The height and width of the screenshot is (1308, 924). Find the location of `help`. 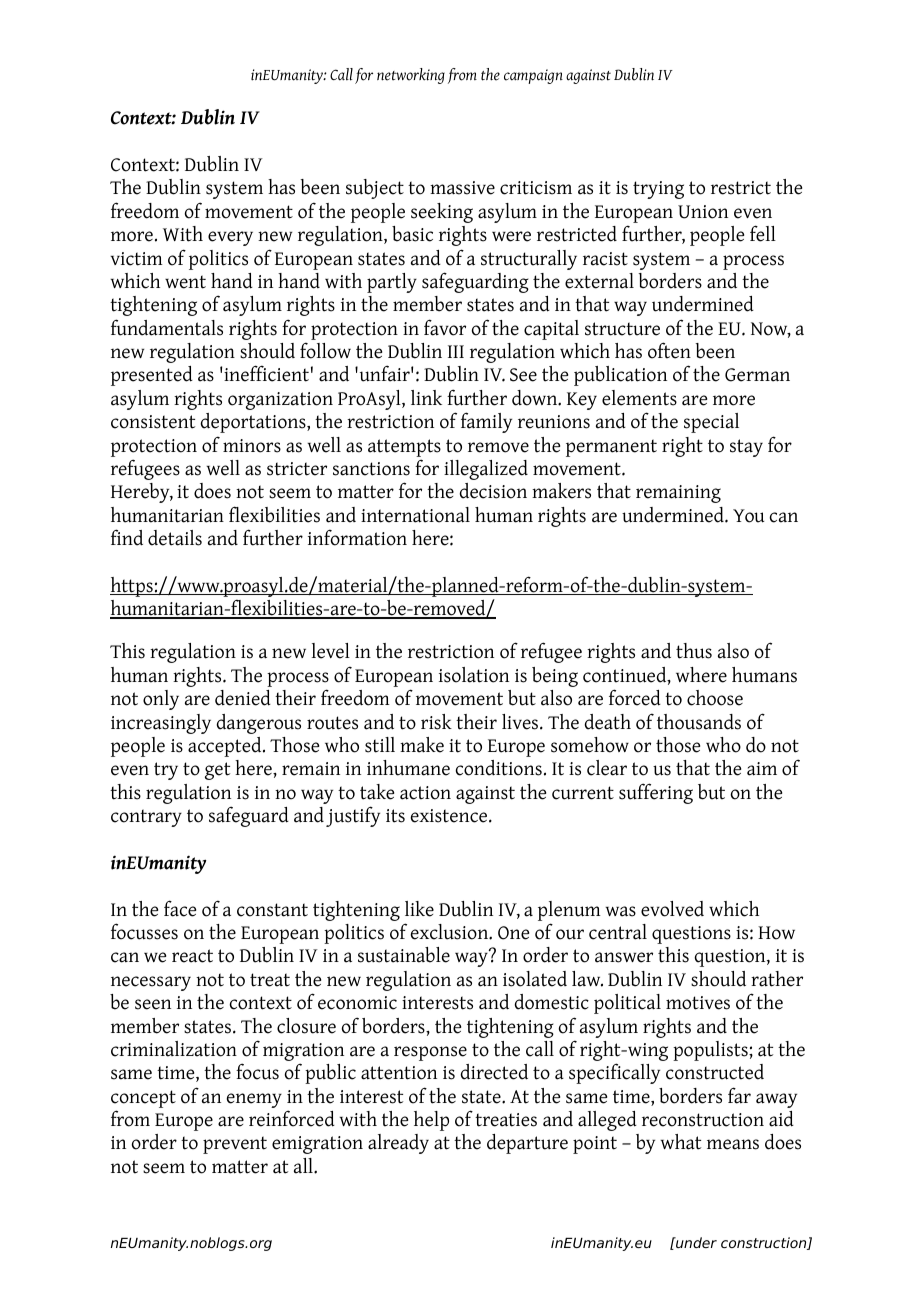

help is located at coordinates (431, 1121).
